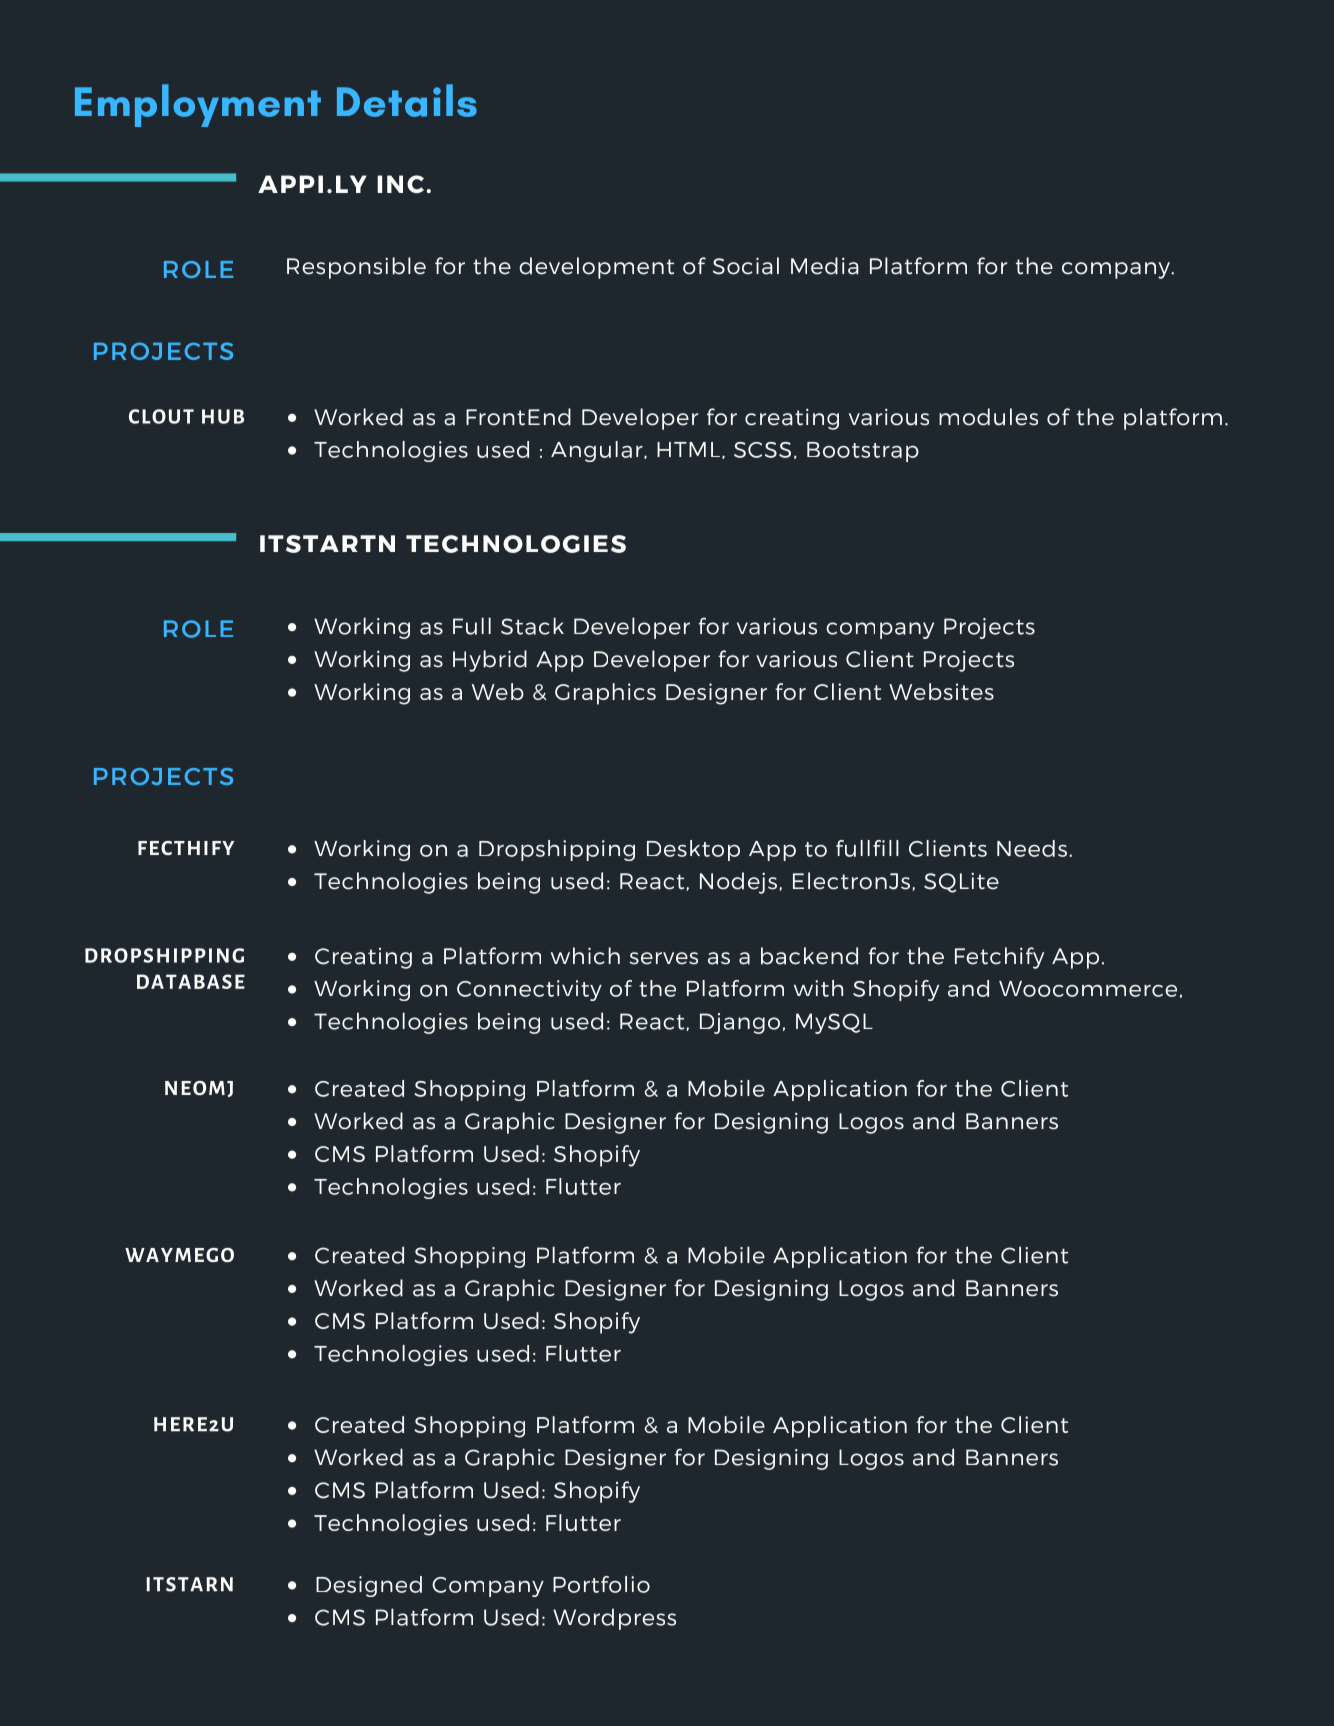 The image size is (1334, 1726). What do you see at coordinates (532, 626) in the screenshot?
I see `Stack` at bounding box center [532, 626].
